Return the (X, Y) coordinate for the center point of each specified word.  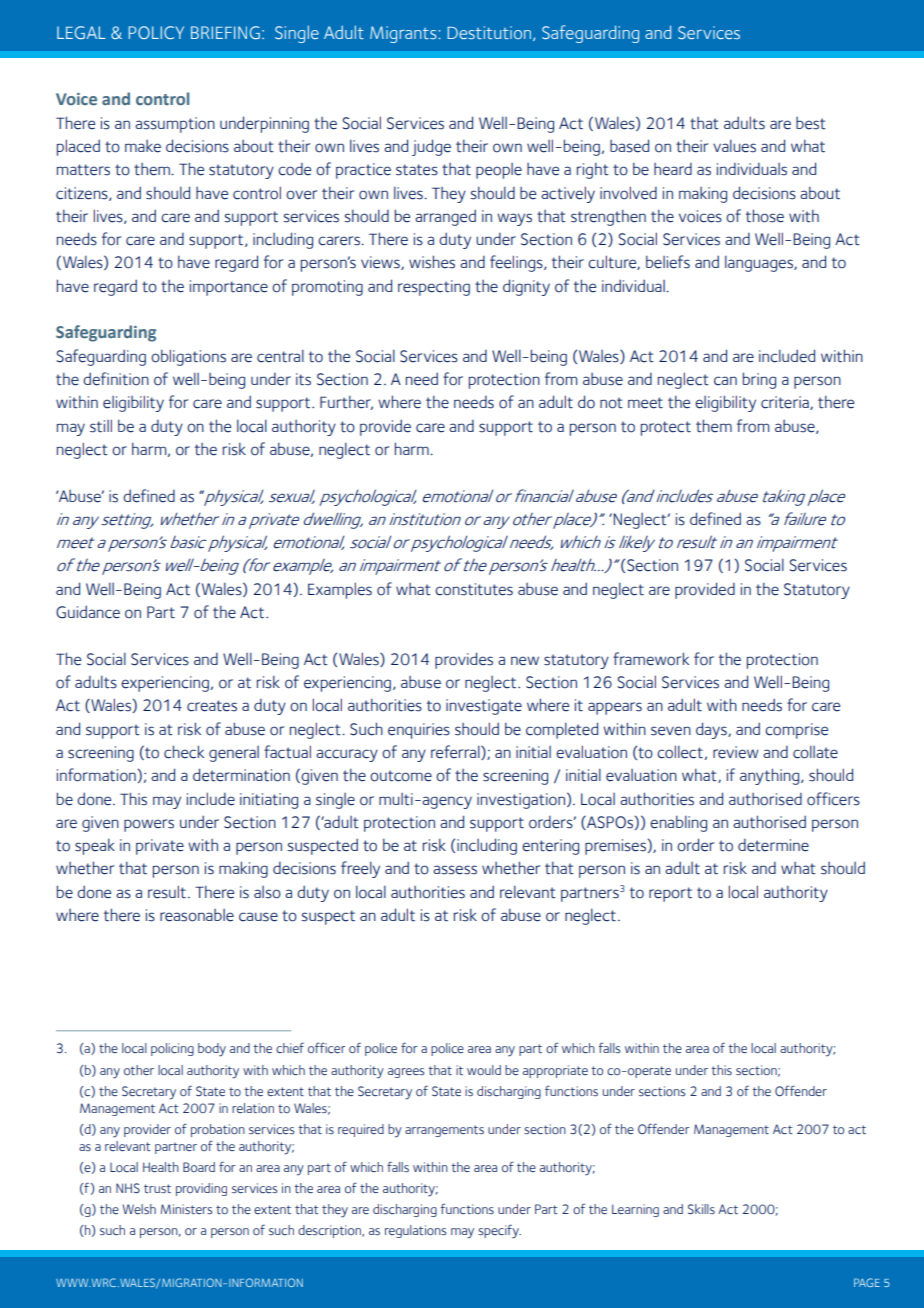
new (525, 661)
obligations (188, 357)
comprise (796, 731)
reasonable (197, 915)
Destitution (489, 32)
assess (455, 870)
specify (499, 1231)
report (670, 894)
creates (212, 706)
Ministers (186, 1209)
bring (759, 380)
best (811, 123)
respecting (434, 288)
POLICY (156, 32)
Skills (701, 1209)
